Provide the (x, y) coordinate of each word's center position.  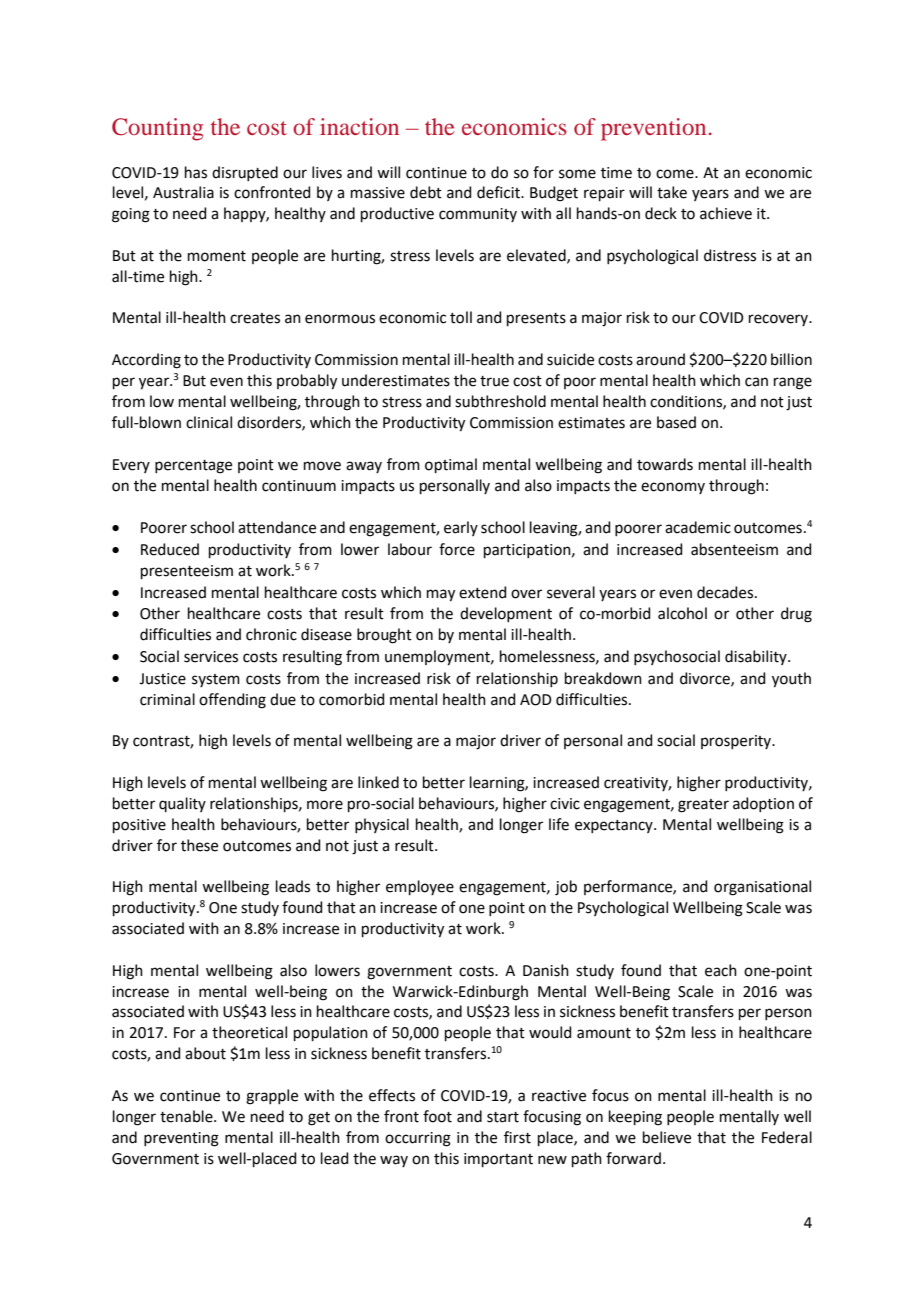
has (196, 172)
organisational (762, 888)
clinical (209, 422)
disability (757, 657)
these (199, 845)
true (494, 381)
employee (420, 887)
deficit (499, 192)
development (506, 614)
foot (437, 1116)
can (756, 382)
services (211, 657)
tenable (187, 1116)
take (672, 192)
